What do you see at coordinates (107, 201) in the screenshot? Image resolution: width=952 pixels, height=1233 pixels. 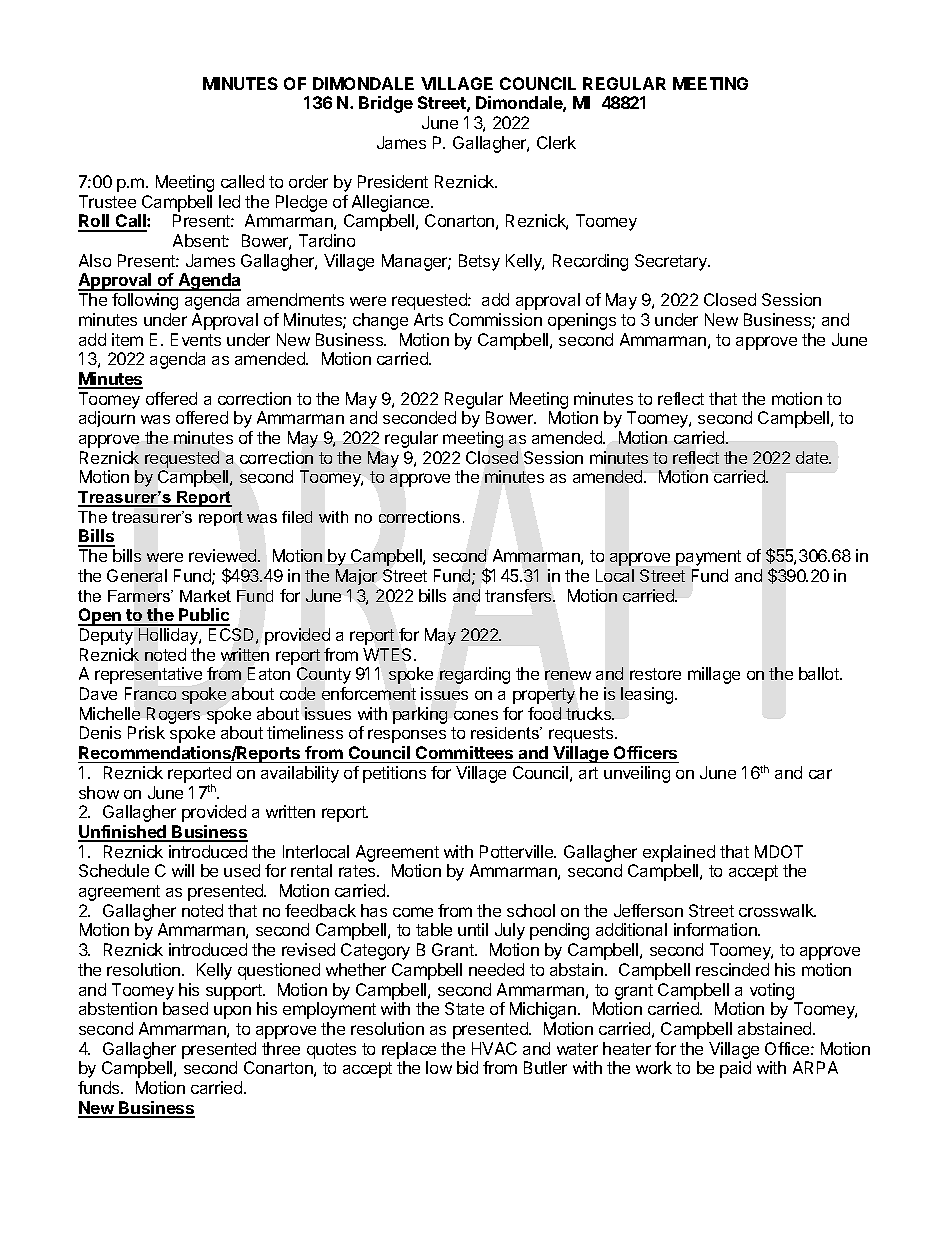 I see `Trustee` at bounding box center [107, 201].
